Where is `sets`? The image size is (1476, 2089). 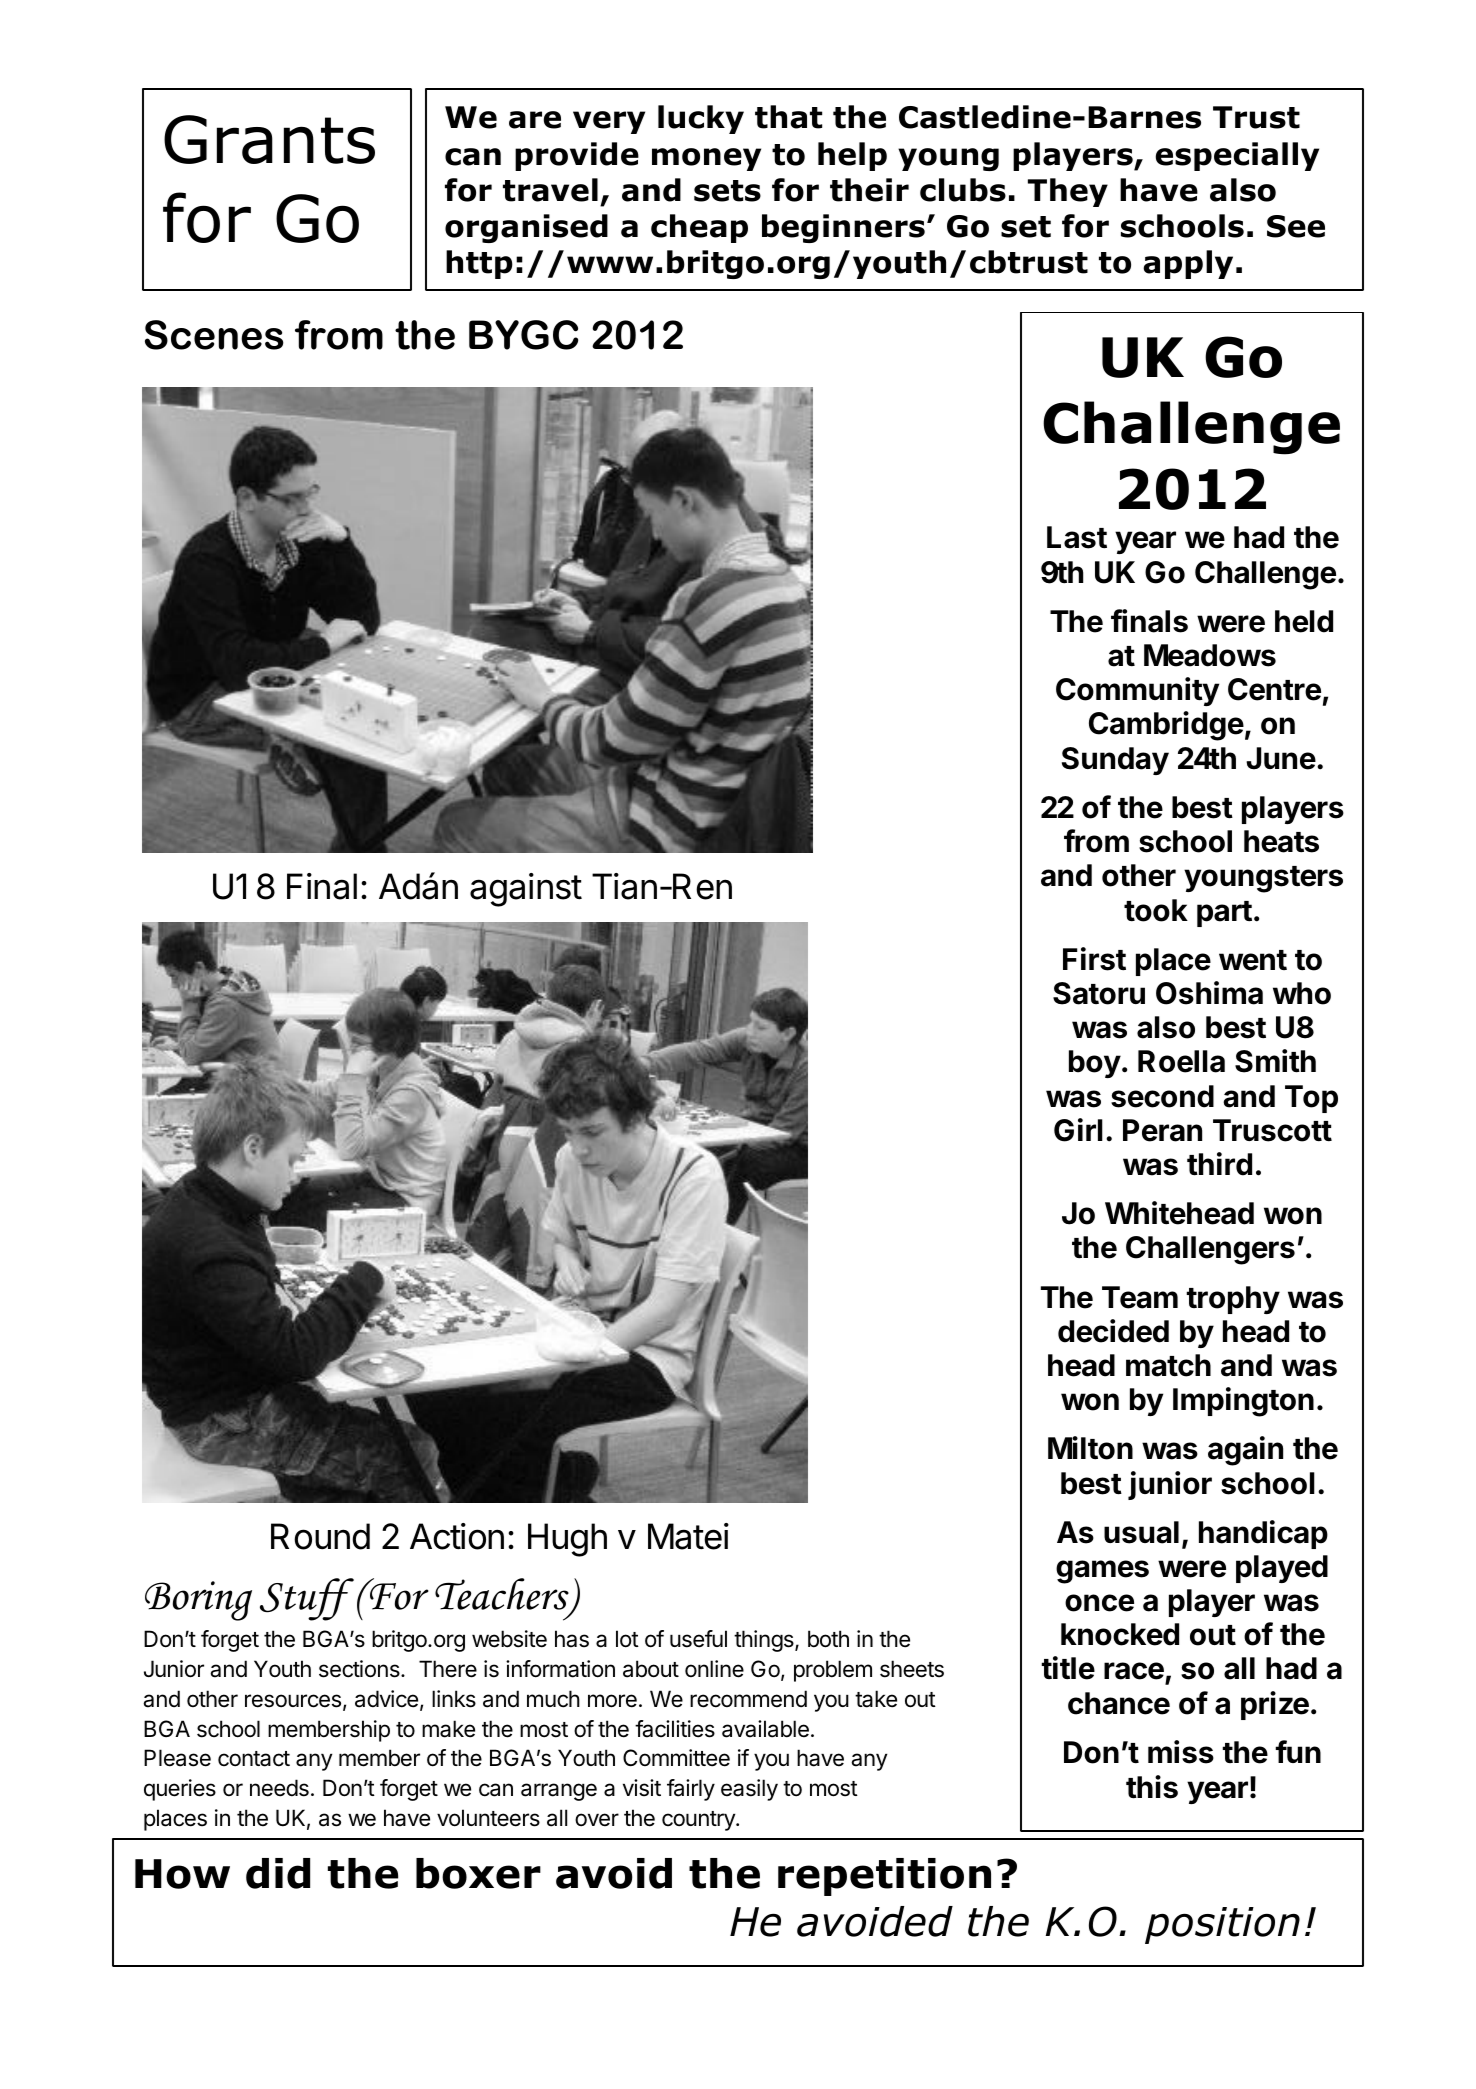
sets is located at coordinates (727, 191).
